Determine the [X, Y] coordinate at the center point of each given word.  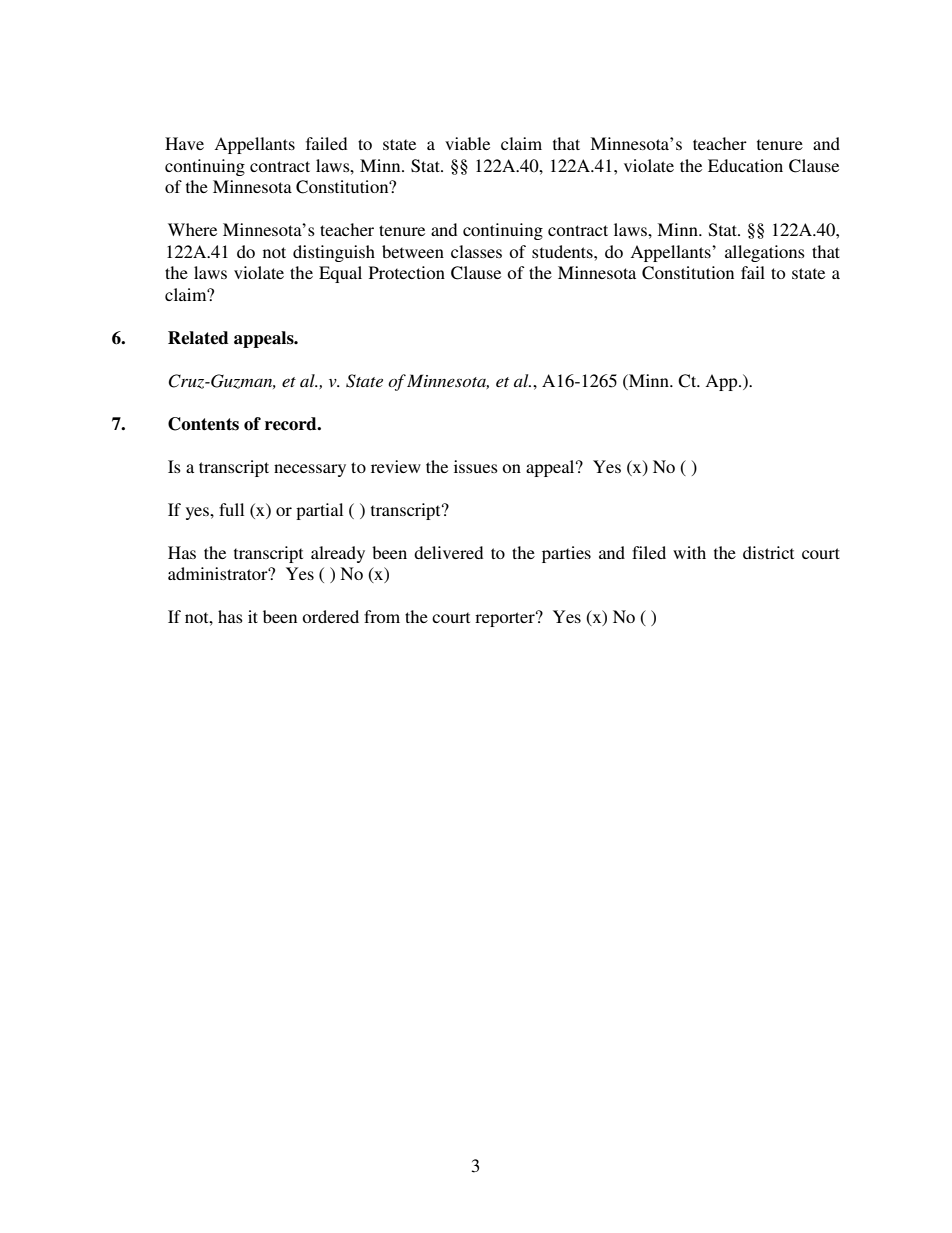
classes [476, 251]
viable [467, 143]
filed [649, 552]
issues [476, 466]
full [231, 509]
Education [745, 165]
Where [192, 229]
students [563, 251]
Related [198, 338]
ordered [330, 616]
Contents [203, 424]
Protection [407, 272]
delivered [448, 552]
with [689, 552]
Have [184, 143]
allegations [765, 253]
